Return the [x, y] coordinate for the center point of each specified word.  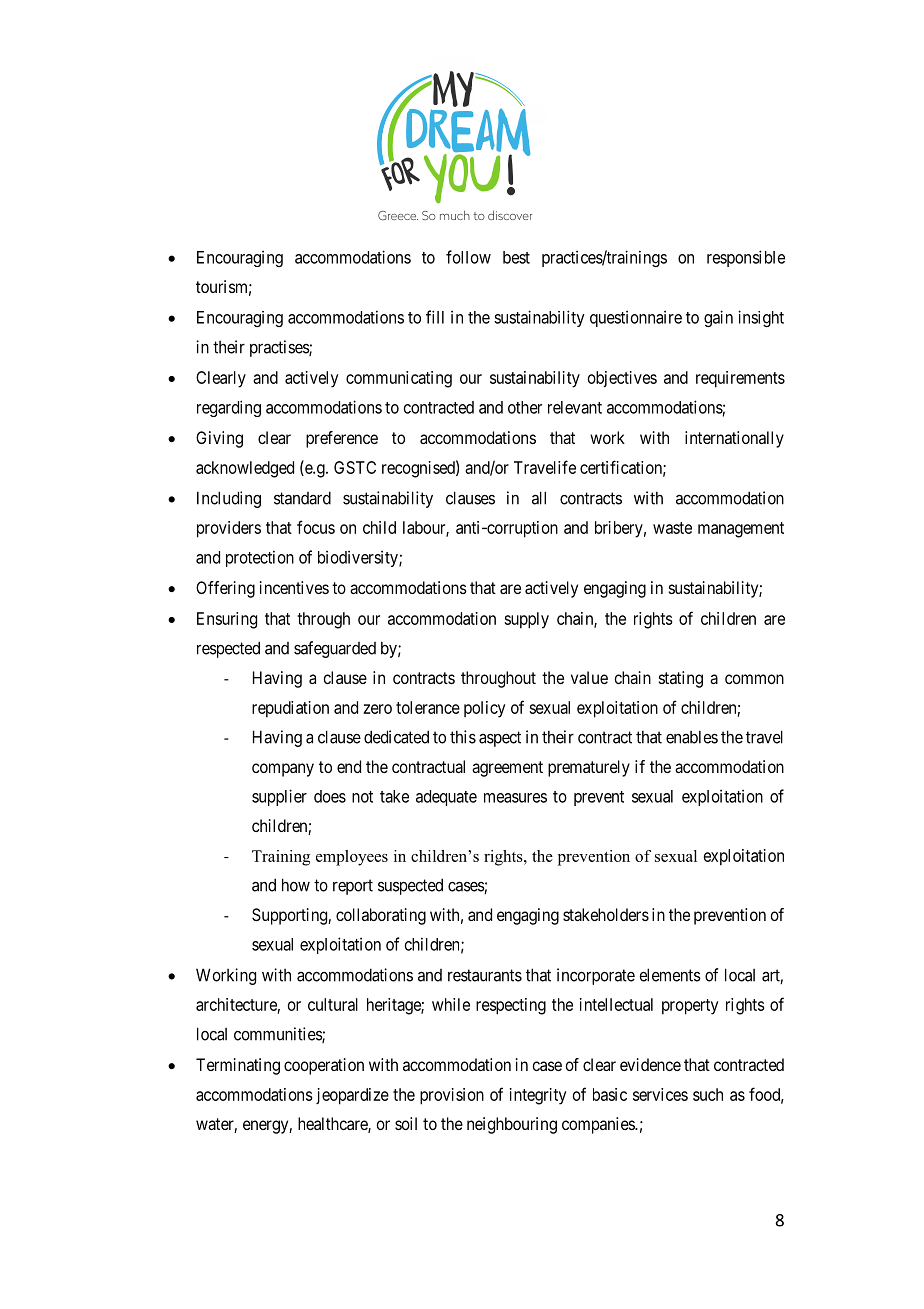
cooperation [324, 1066]
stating [681, 679]
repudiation [290, 709]
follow [468, 257]
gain [718, 318]
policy [484, 709]
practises [280, 348]
